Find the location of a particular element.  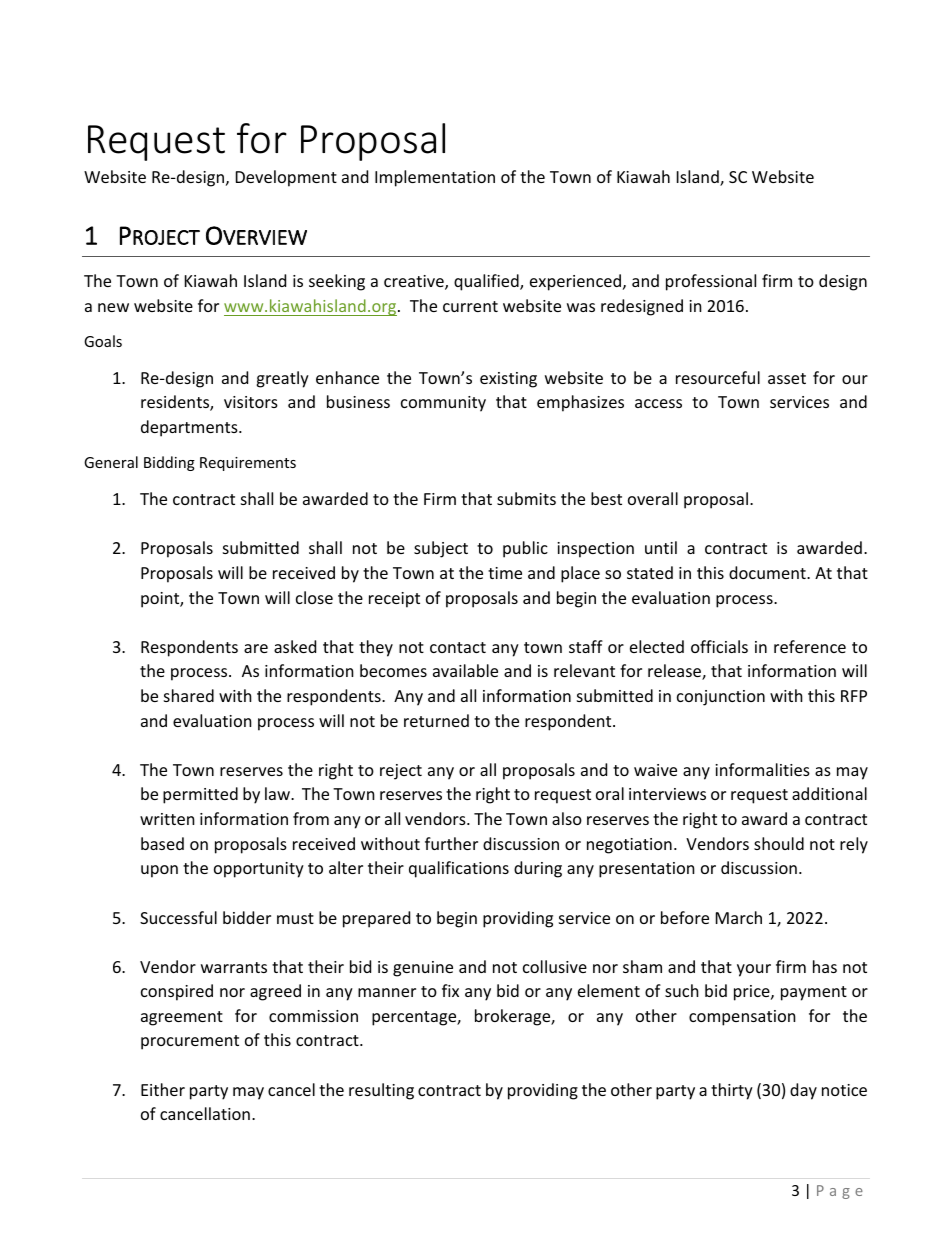

resulting is located at coordinates (381, 1091).
